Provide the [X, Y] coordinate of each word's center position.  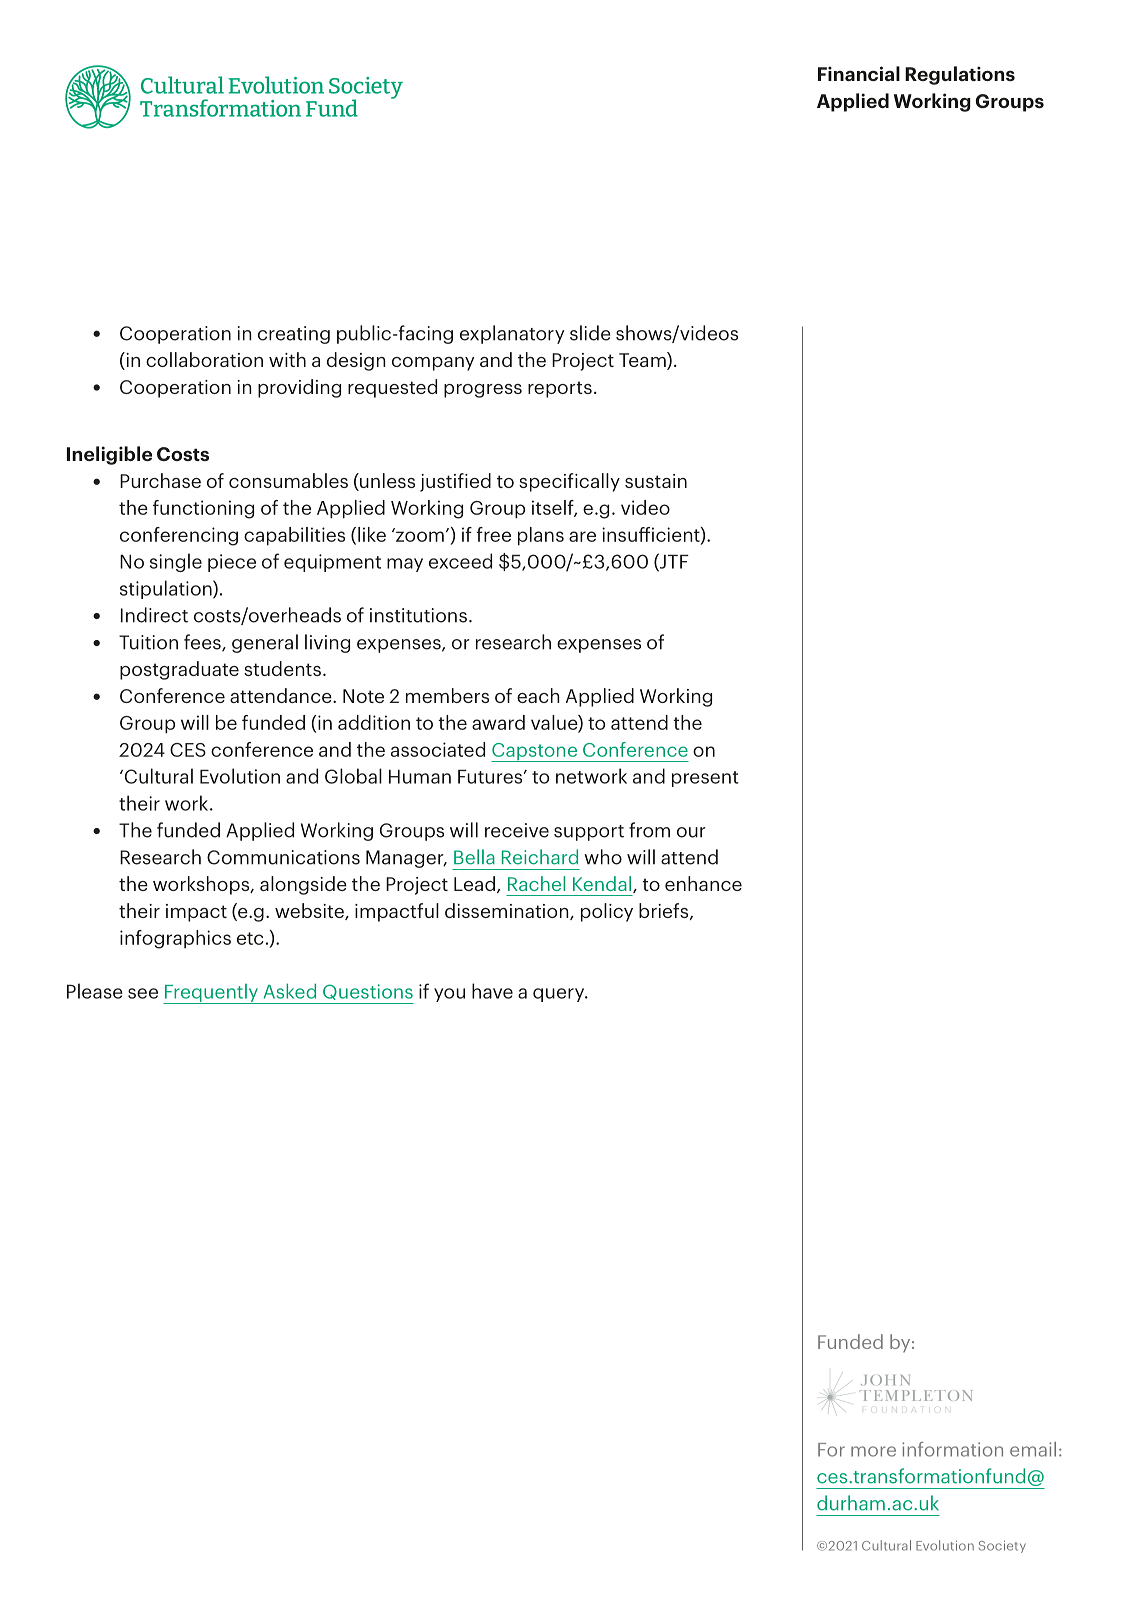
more [873, 1451]
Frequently [212, 994]
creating [294, 335]
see [143, 993]
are [582, 536]
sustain [656, 481]
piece [232, 563]
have [492, 991]
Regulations [960, 75]
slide [590, 333]
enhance [703, 883]
